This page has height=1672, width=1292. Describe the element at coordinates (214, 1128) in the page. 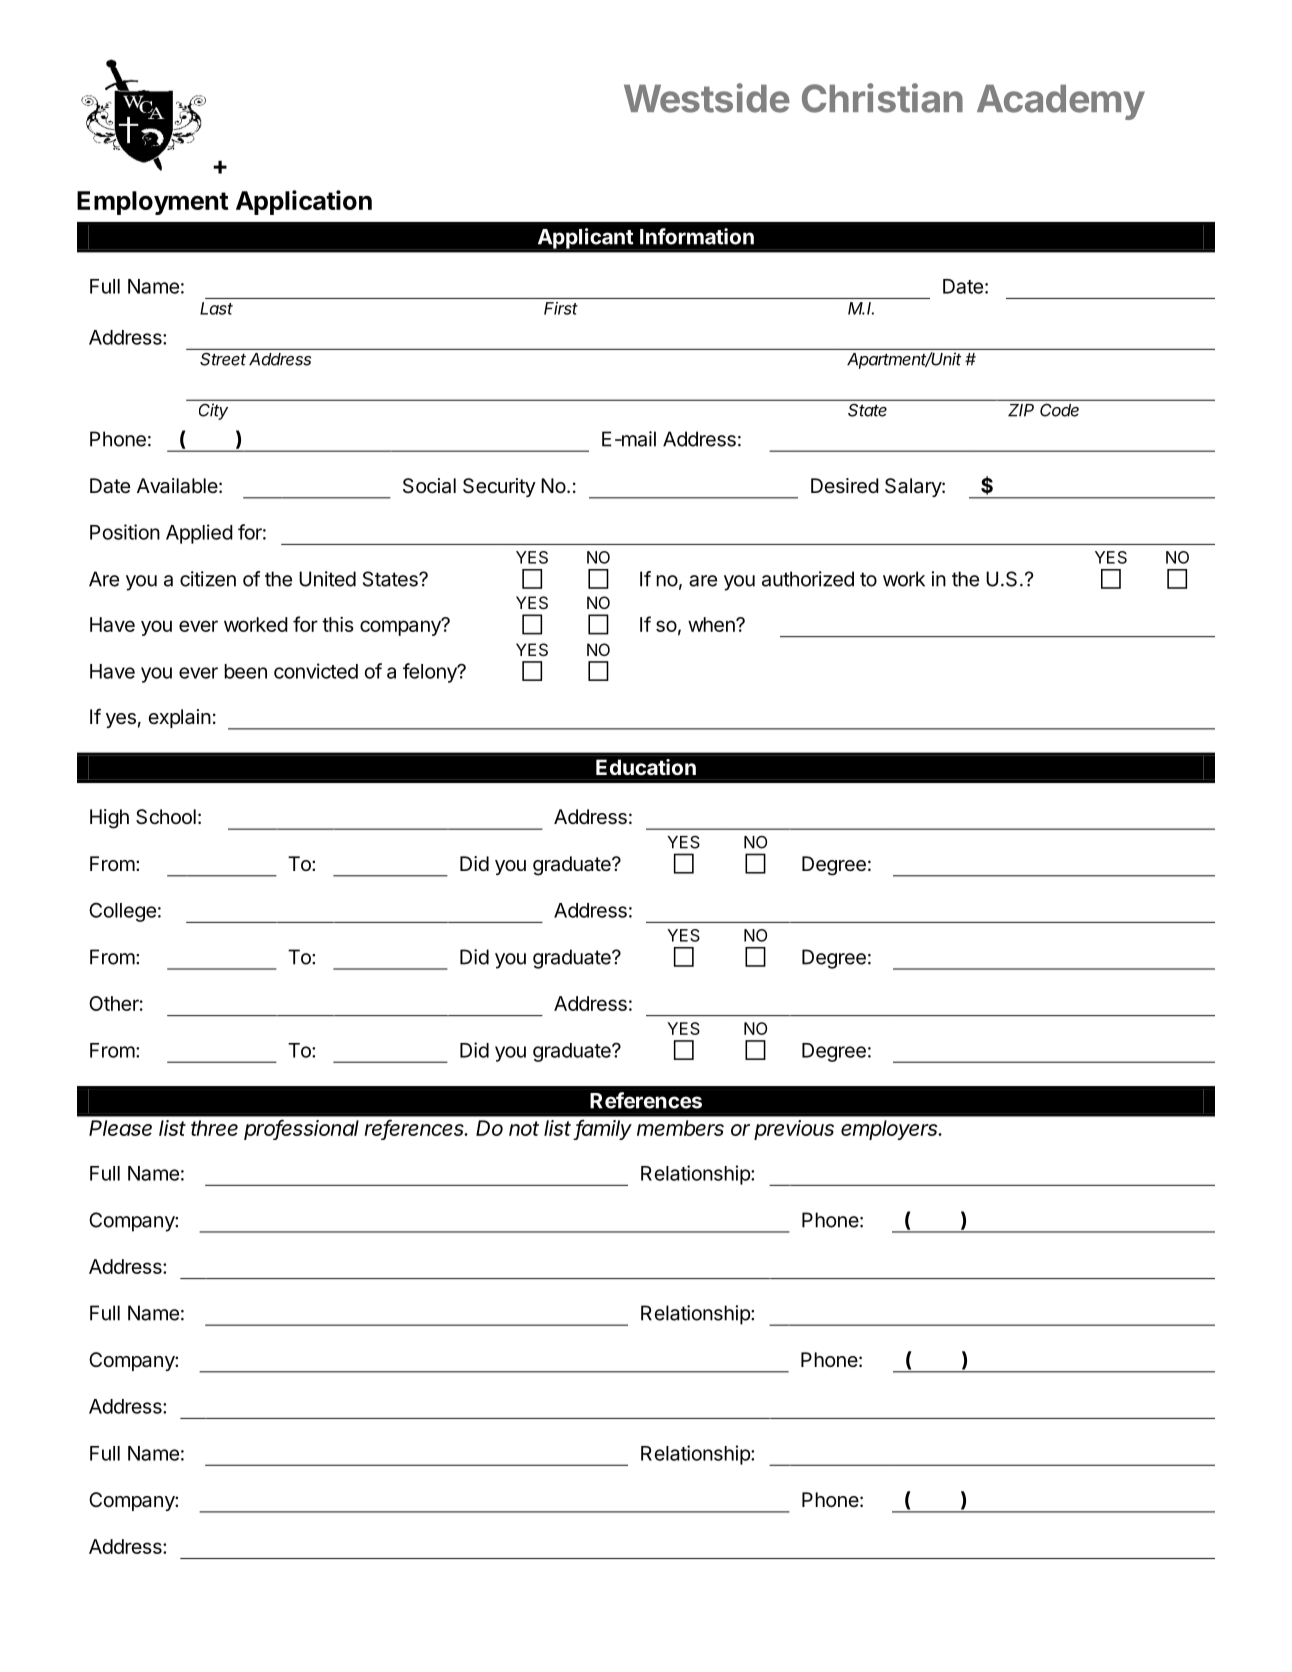

I see `three` at that location.
